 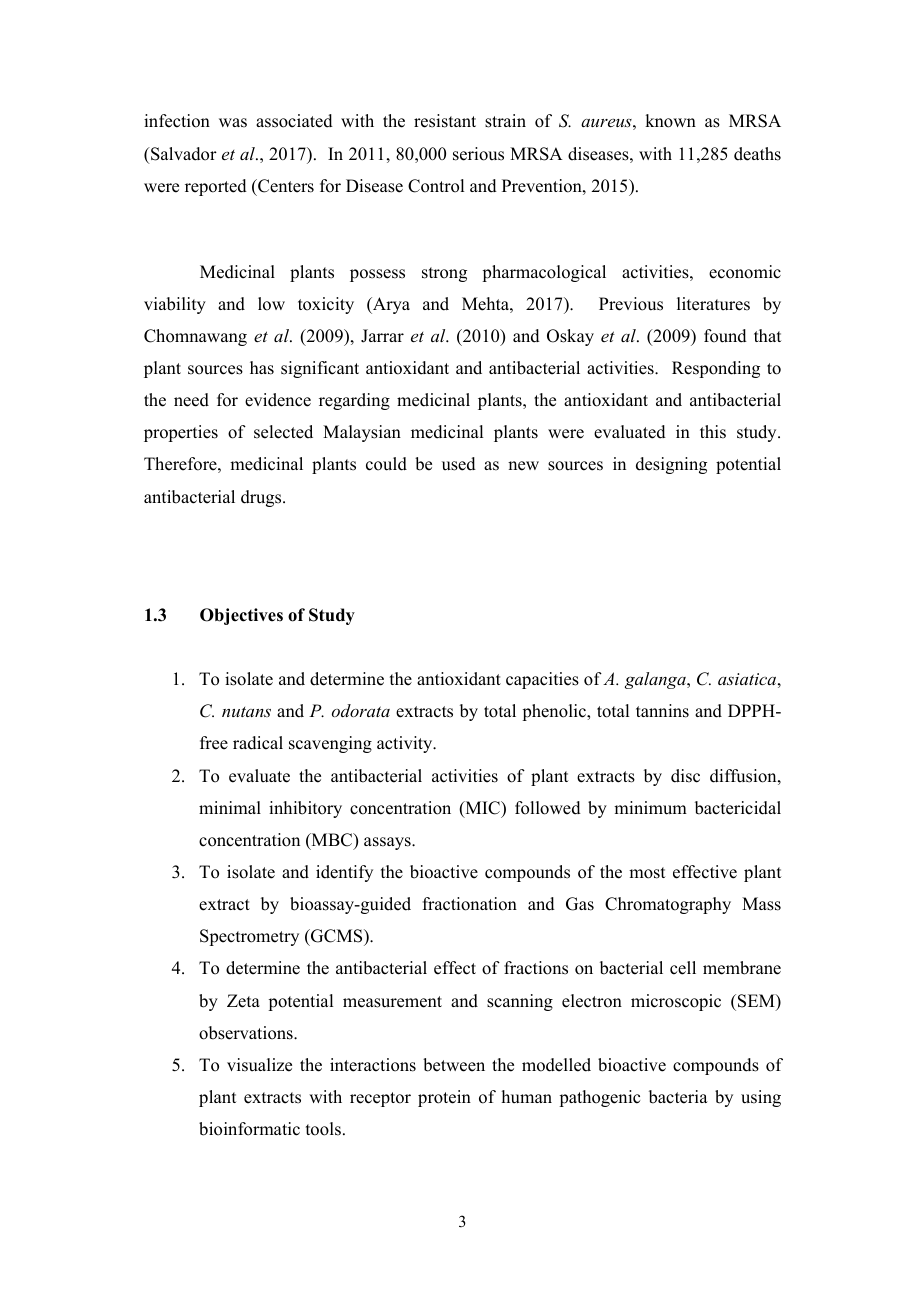 What do you see at coordinates (662, 711) in the image?
I see `tannins` at bounding box center [662, 711].
